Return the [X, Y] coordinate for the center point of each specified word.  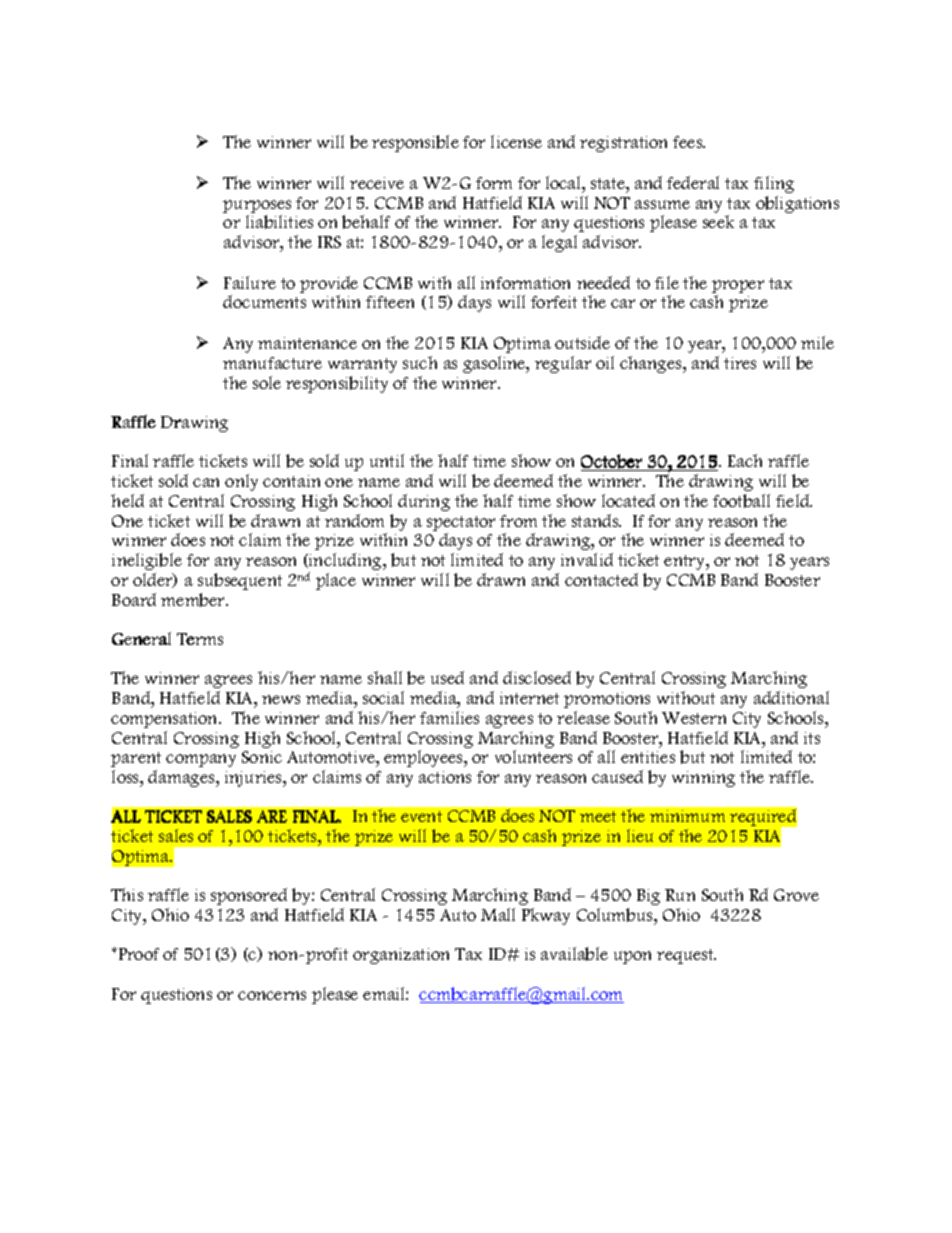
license [516, 141]
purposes [257, 206]
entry [686, 562]
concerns [272, 995]
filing [774, 184]
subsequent [240, 581]
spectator [461, 523]
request [686, 956]
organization [401, 956]
